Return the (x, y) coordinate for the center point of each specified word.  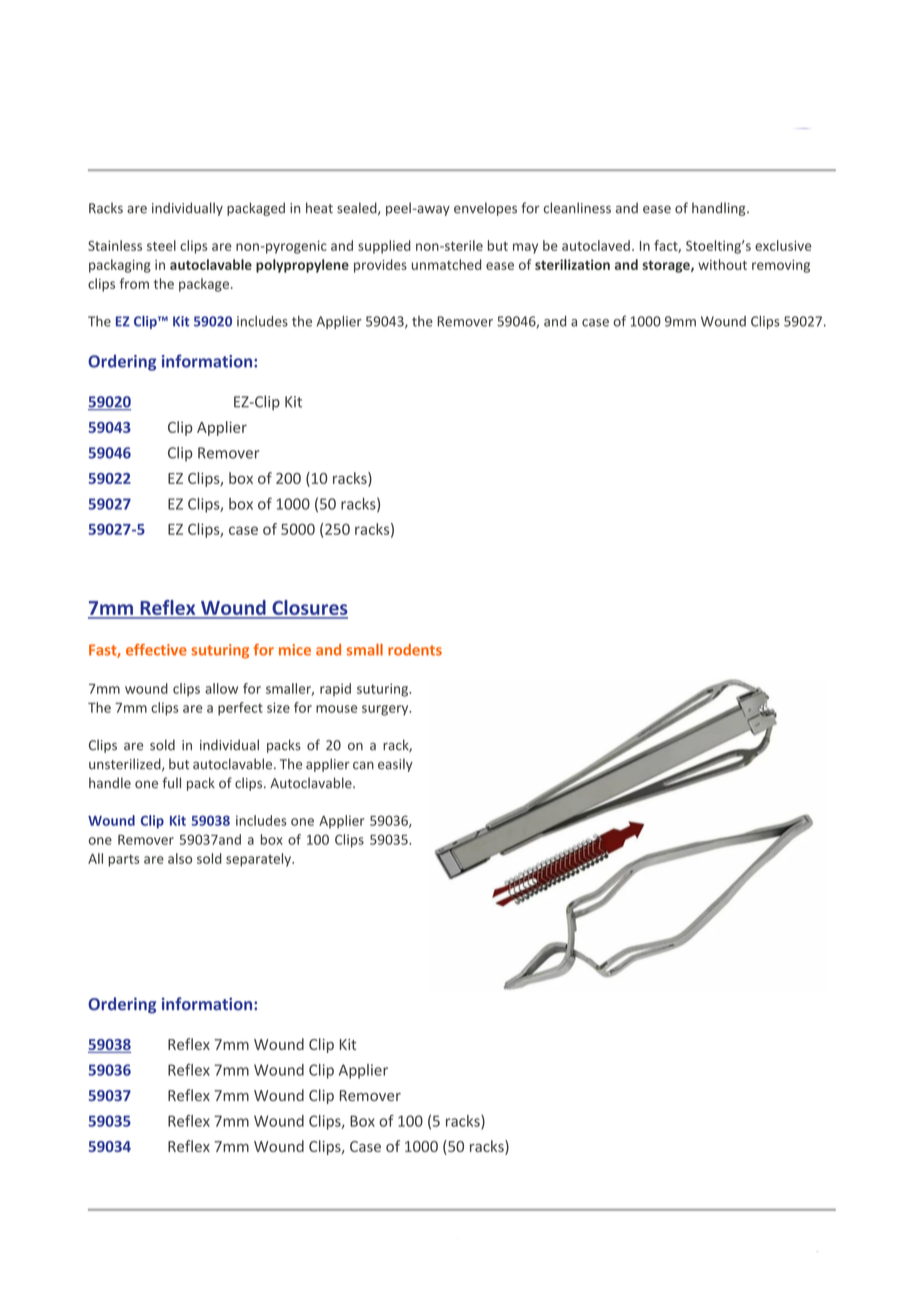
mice (295, 650)
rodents (415, 650)
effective (156, 650)
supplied (384, 247)
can (363, 765)
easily (395, 765)
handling (720, 209)
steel (161, 245)
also (180, 858)
